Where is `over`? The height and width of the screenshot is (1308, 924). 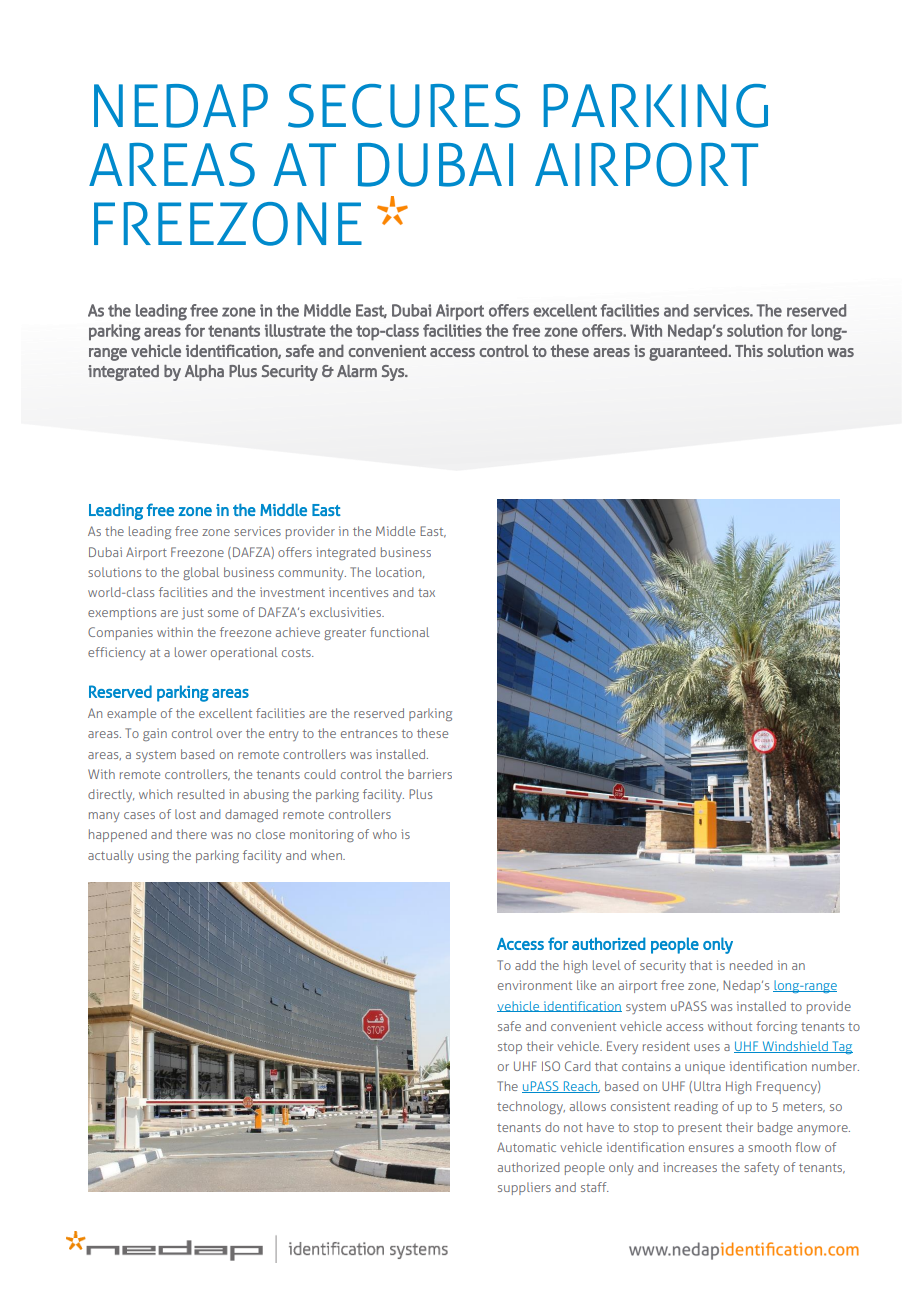
over is located at coordinates (229, 734).
